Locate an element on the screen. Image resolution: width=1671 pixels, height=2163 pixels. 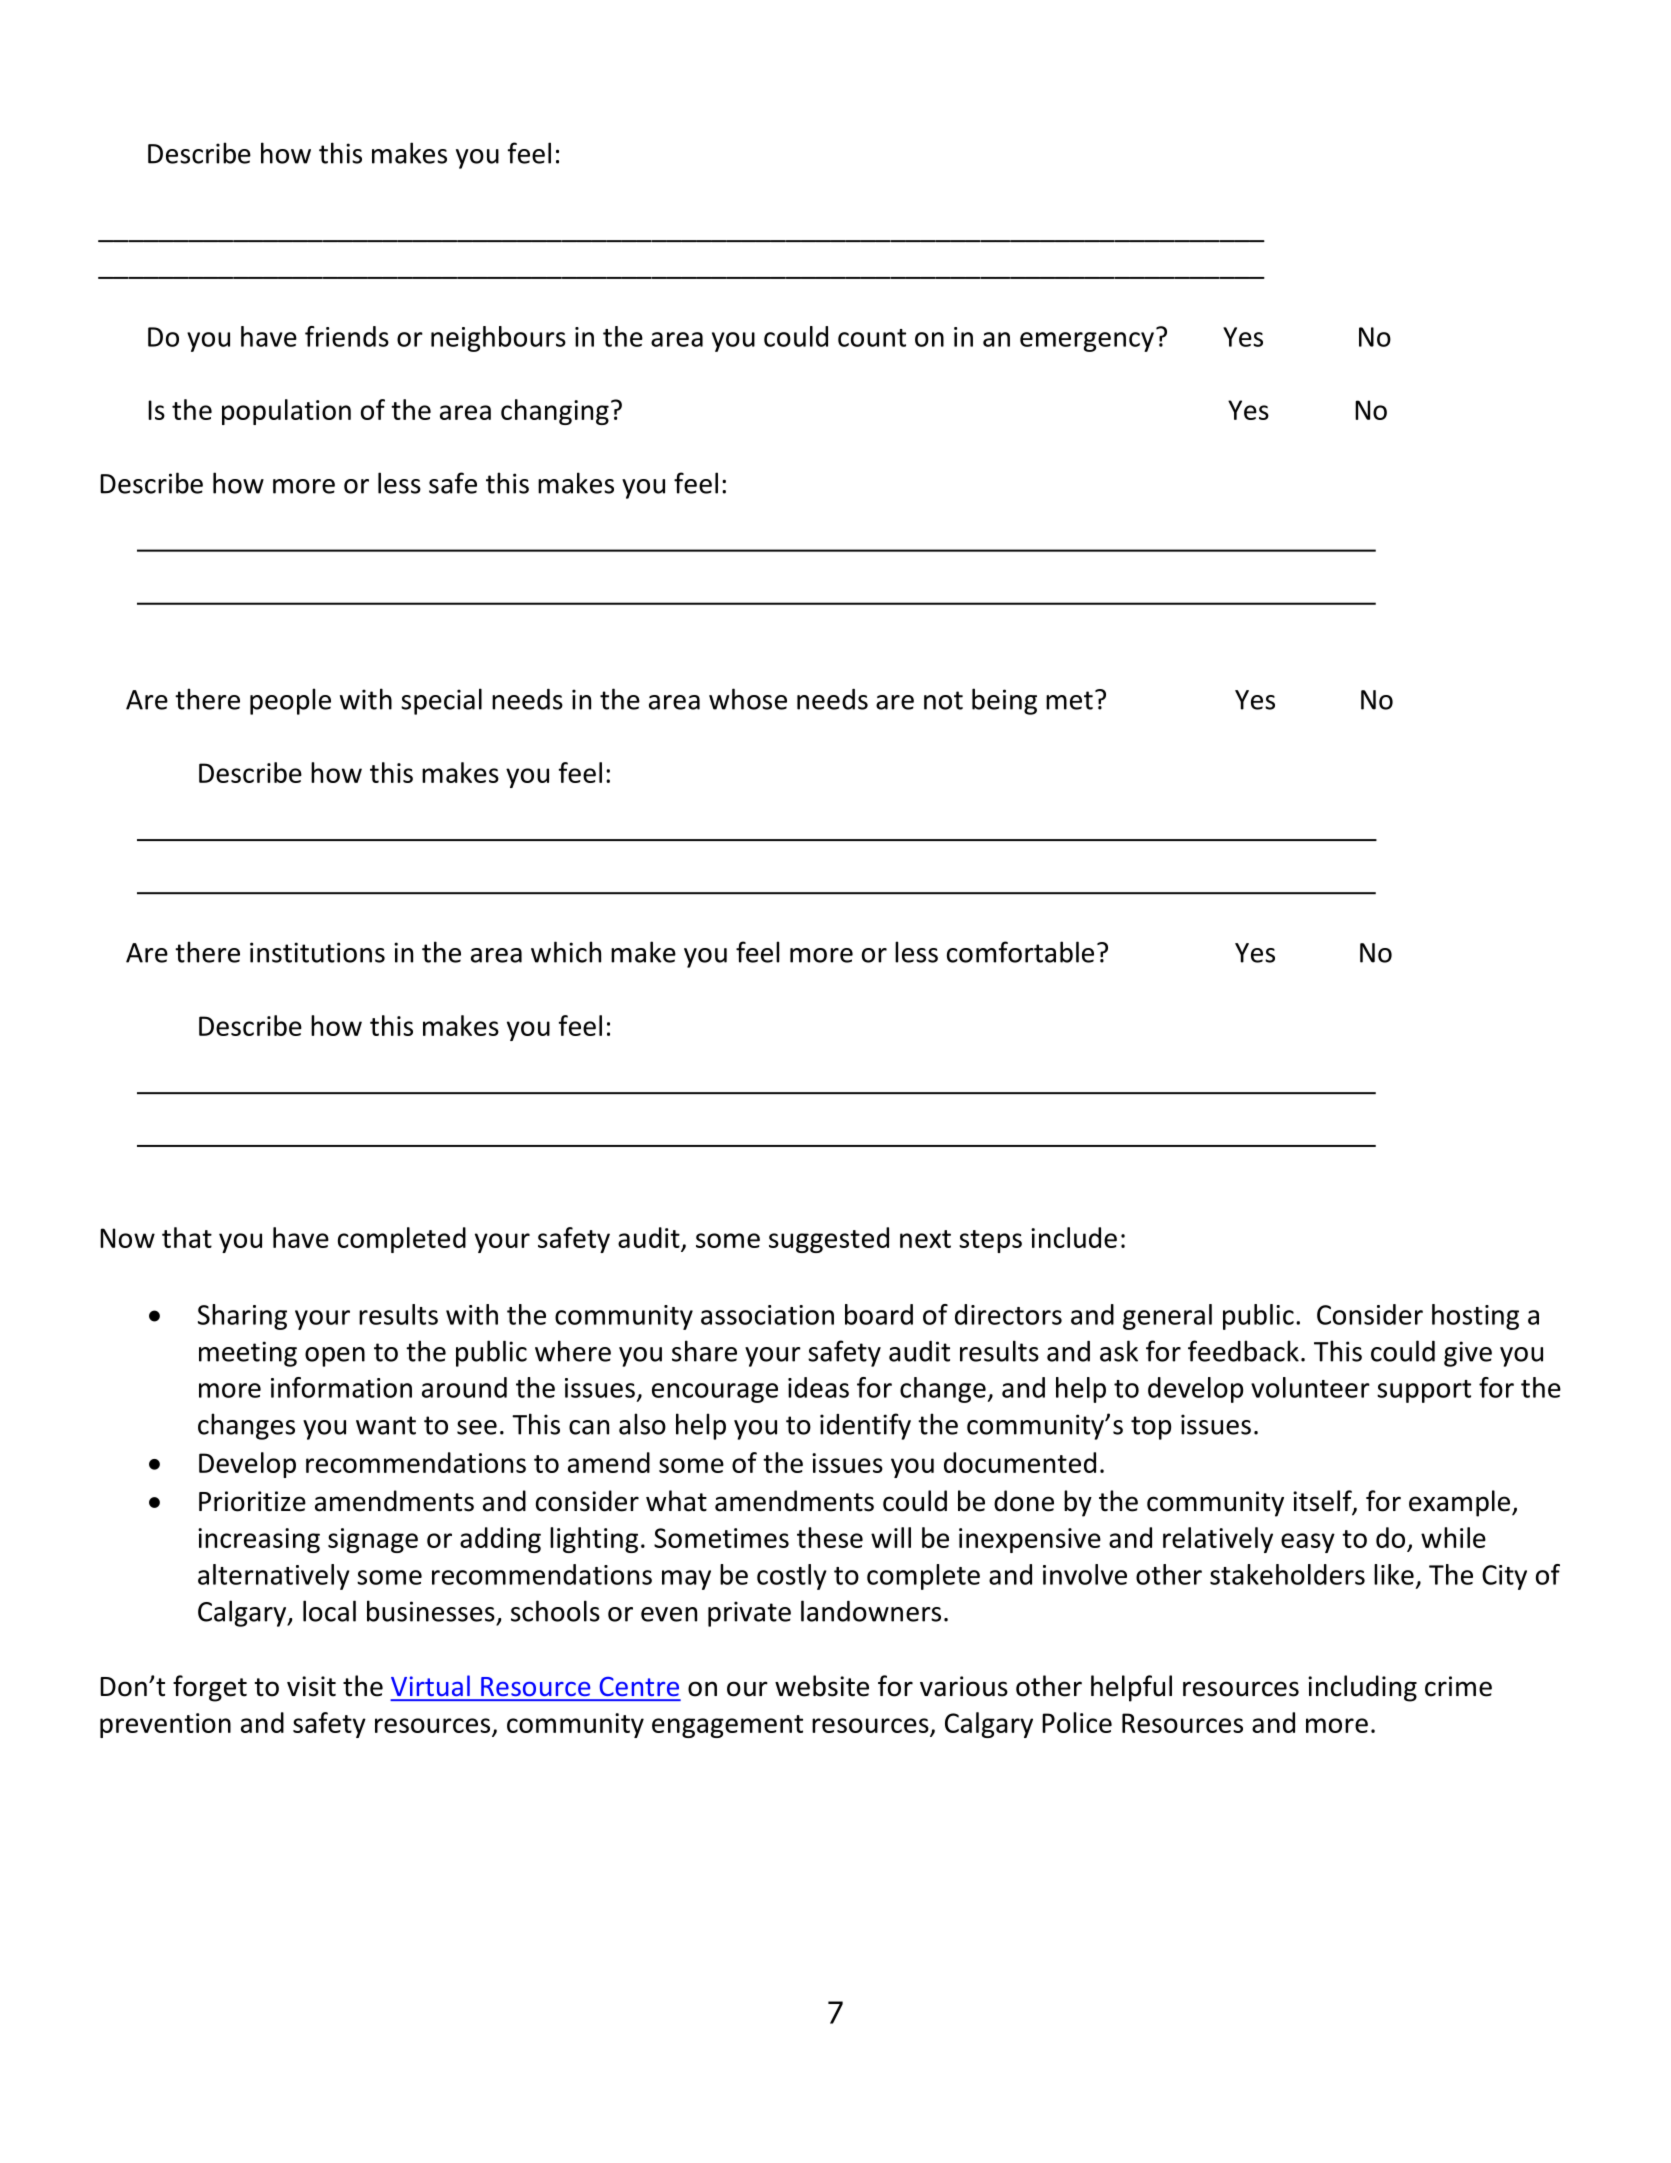
including is located at coordinates (1362, 1688).
